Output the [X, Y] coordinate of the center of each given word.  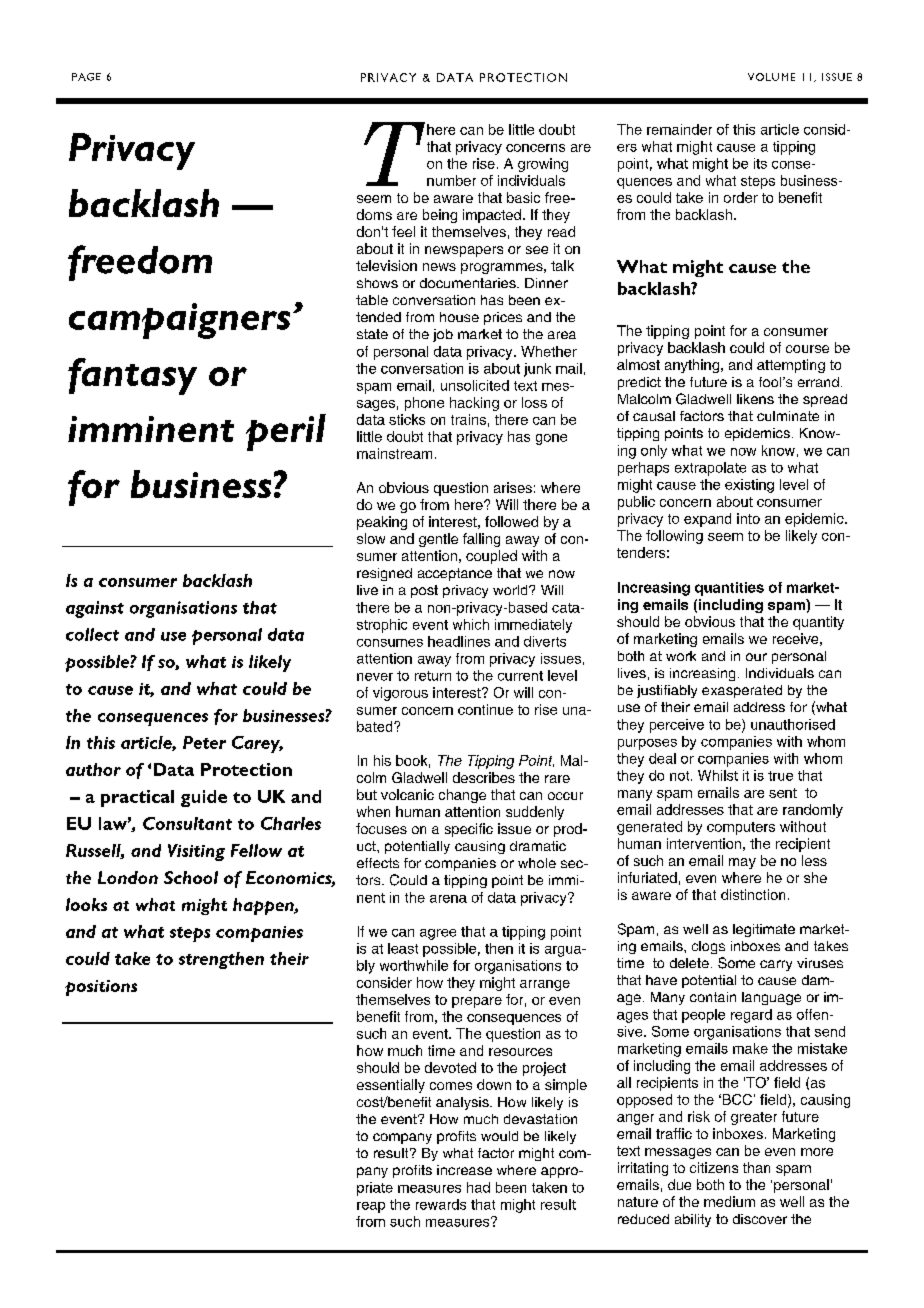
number [451, 180]
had [478, 1187]
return [433, 676]
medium [729, 1201]
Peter [204, 742]
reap [371, 1207]
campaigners [179, 321]
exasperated [742, 691]
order [741, 197]
